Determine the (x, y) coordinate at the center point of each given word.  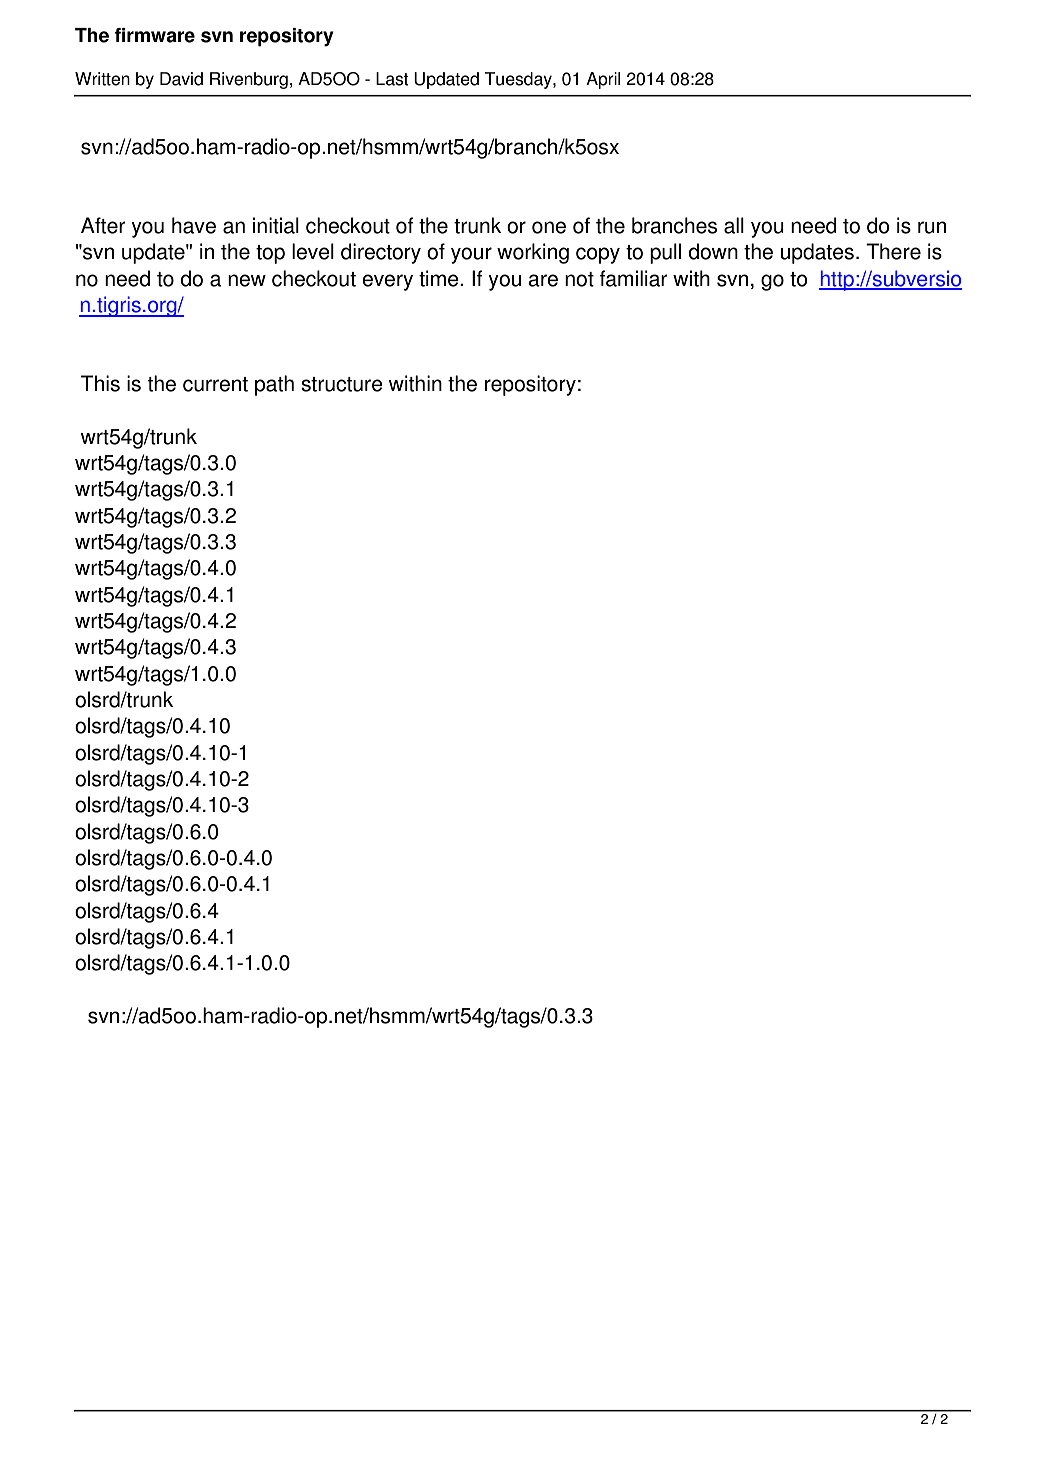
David (181, 79)
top (270, 254)
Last (392, 79)
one (549, 227)
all (734, 225)
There (893, 251)
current (215, 384)
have (194, 225)
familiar (634, 278)
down (713, 251)
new (247, 280)
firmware (154, 35)
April (603, 80)
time (440, 278)
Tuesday (519, 80)
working (533, 253)
